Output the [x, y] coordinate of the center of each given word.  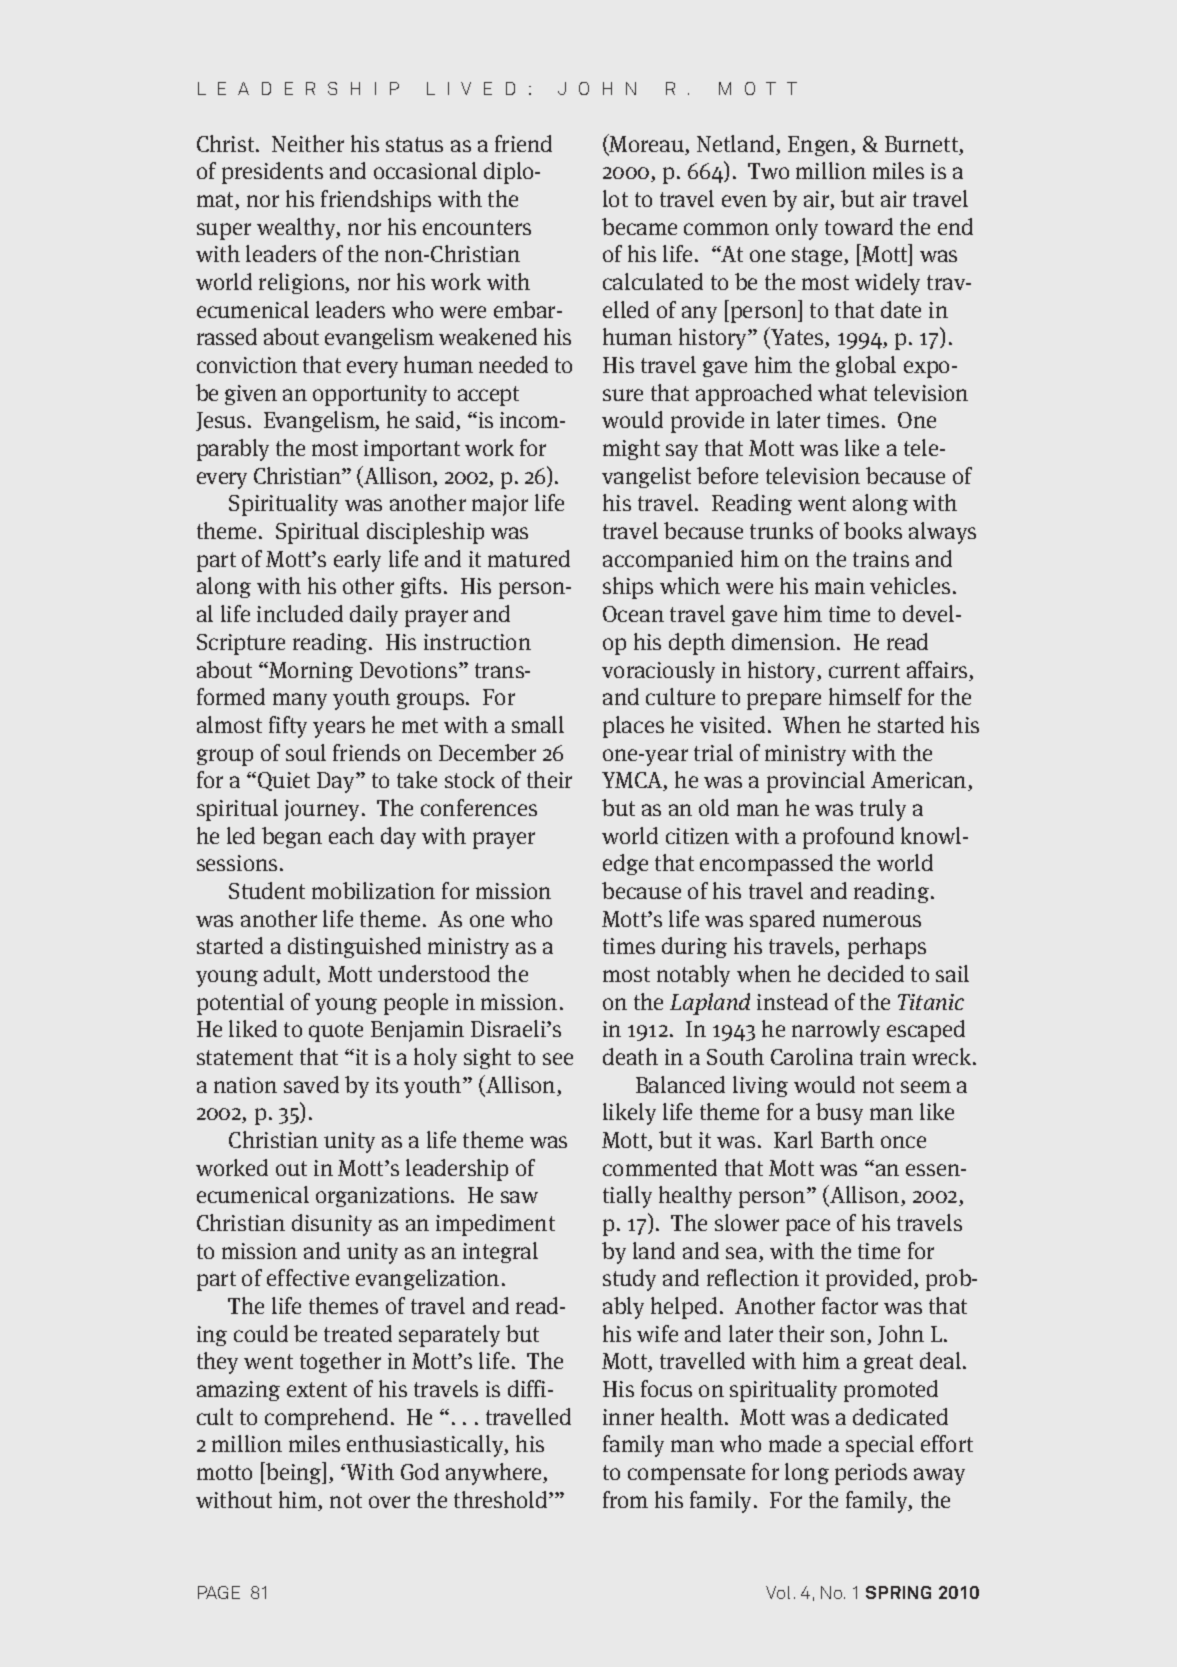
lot [615, 198]
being [294, 1473]
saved [311, 1084]
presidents [272, 173]
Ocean [633, 614]
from [625, 1499]
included [300, 613]
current [864, 670]
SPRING [898, 1592]
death [630, 1056]
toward [859, 226]
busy [839, 1114]
